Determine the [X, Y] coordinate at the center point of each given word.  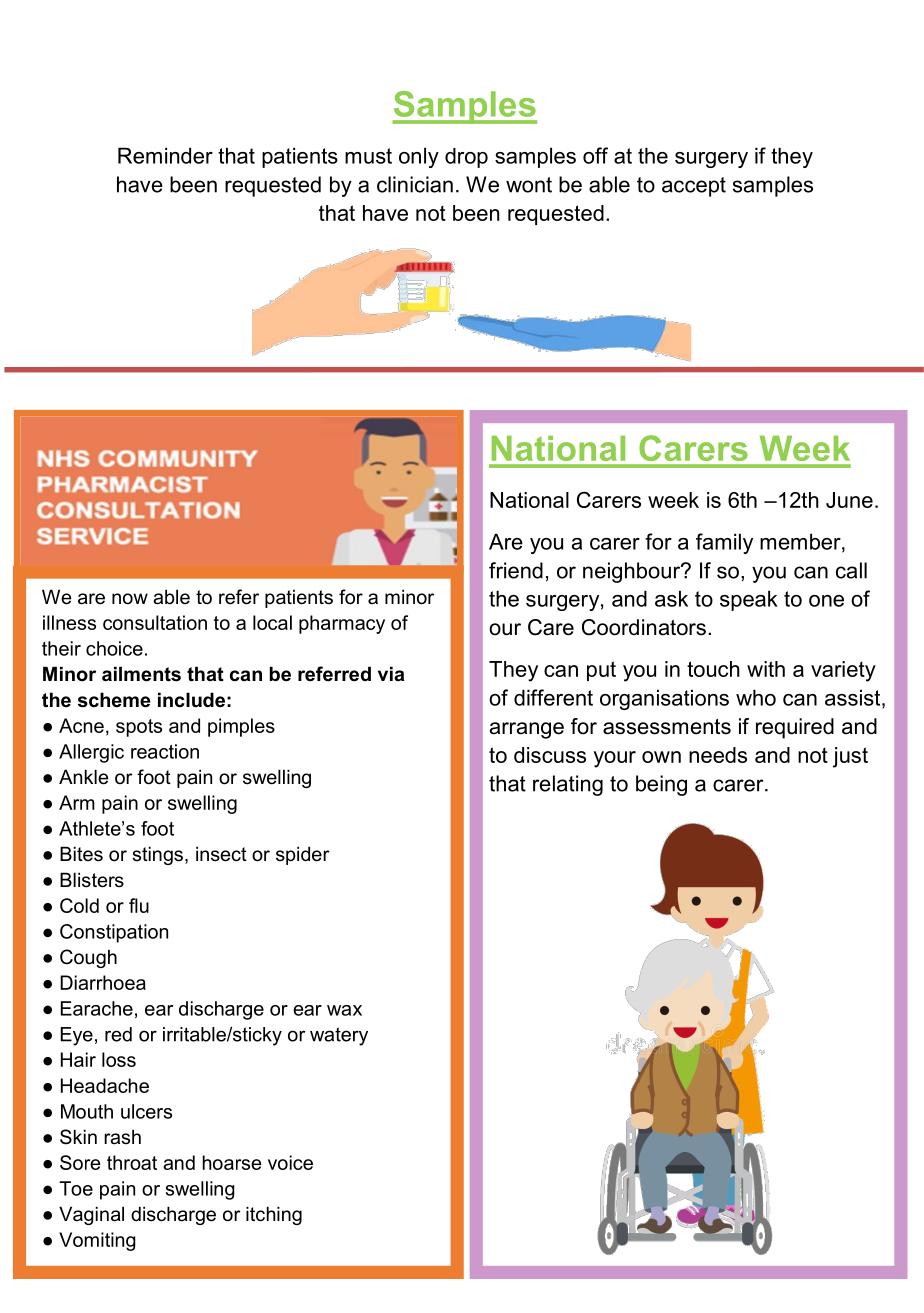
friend [516, 570]
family [724, 543]
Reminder [165, 155]
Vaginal [91, 1215]
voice [290, 1162]
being [661, 785]
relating [568, 785]
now [130, 599]
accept [694, 187]
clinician [415, 184]
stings [157, 855]
